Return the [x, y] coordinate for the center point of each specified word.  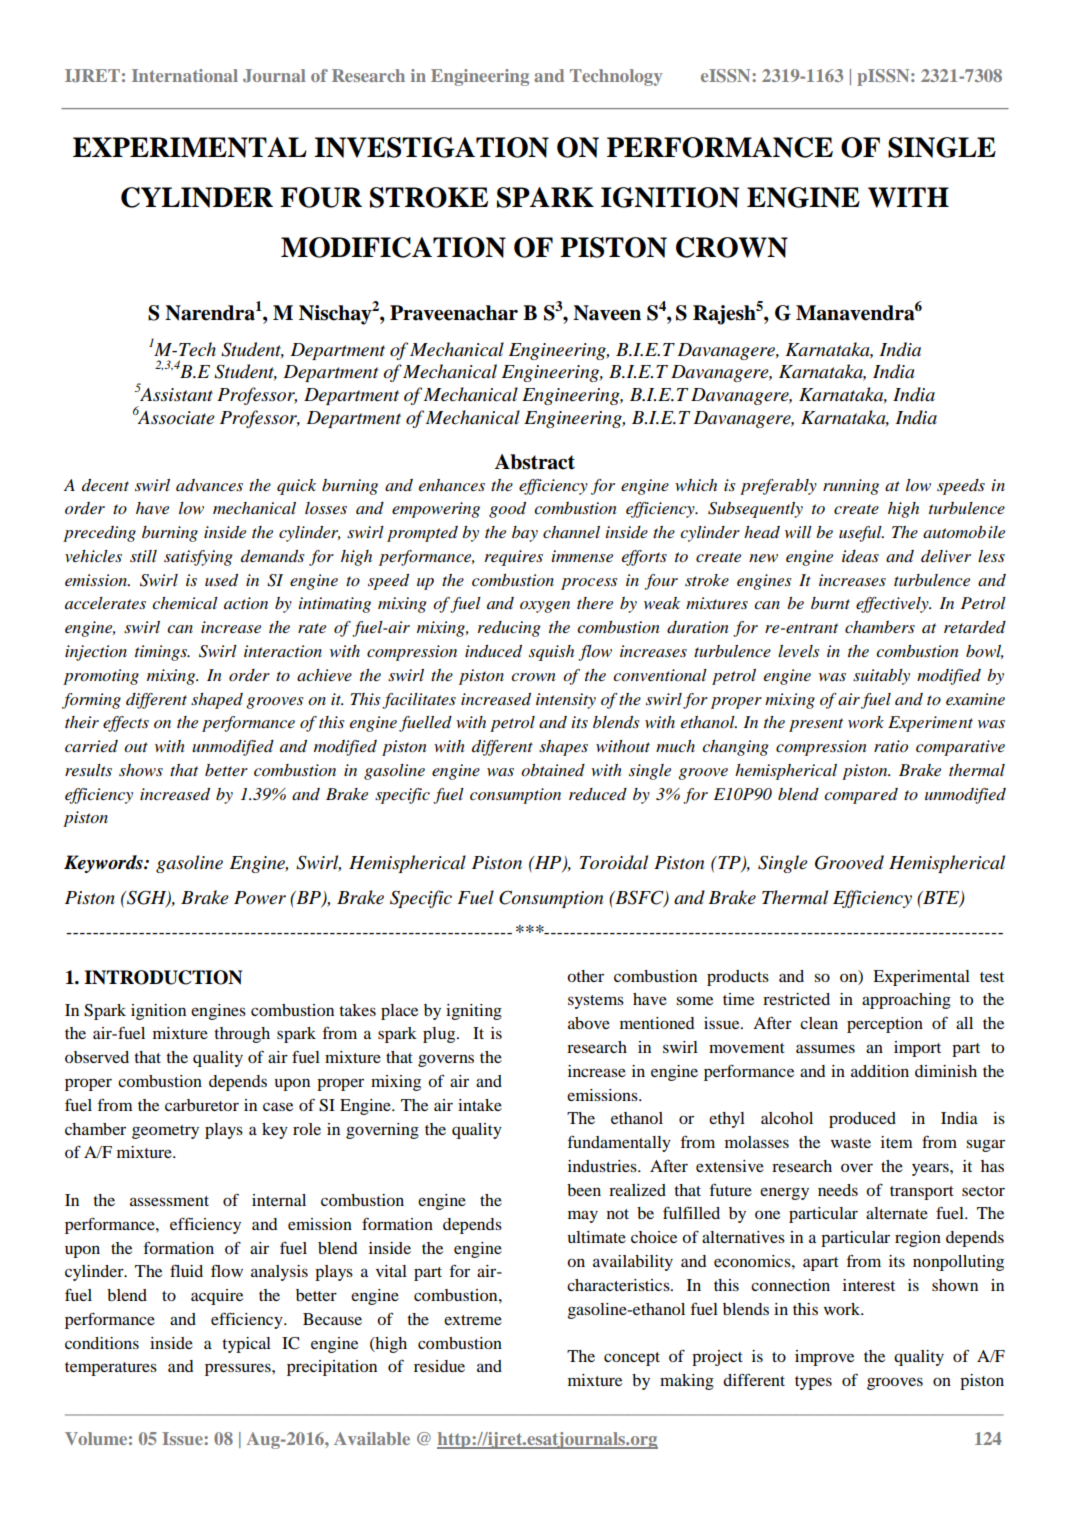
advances [209, 485]
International [185, 75]
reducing [509, 629]
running [851, 487]
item [897, 1142]
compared [861, 796]
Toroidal [614, 862]
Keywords [104, 864]
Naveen [607, 313]
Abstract [534, 462]
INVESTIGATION [431, 147]
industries [603, 1166]
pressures [239, 1369]
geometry [165, 1132]
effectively [893, 605]
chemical [185, 603]
